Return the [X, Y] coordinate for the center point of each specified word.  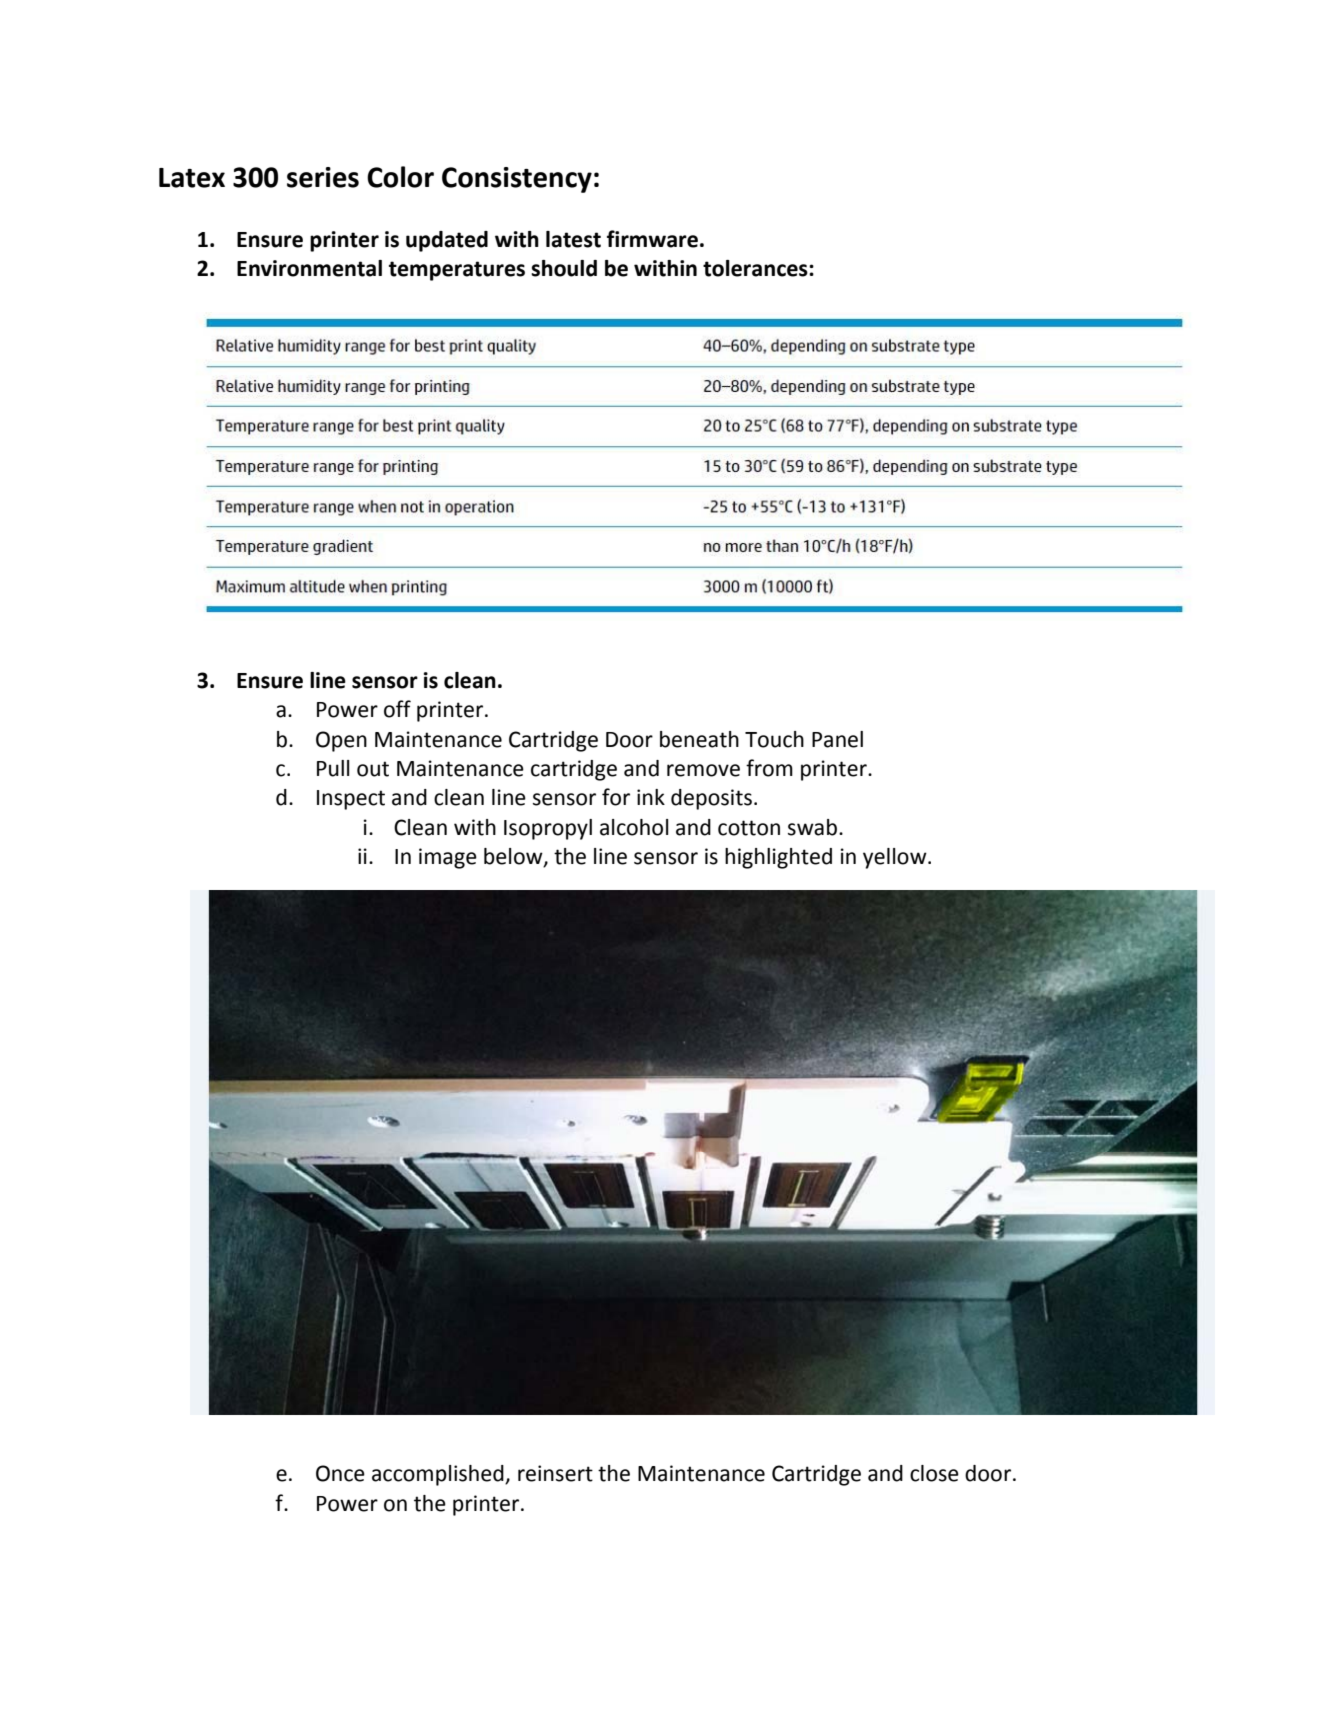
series [323, 177]
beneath [699, 739]
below [514, 857]
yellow [896, 858]
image [448, 858]
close [934, 1473]
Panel [837, 739]
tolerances [756, 268]
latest [573, 239]
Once [340, 1473]
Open [341, 741]
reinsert [555, 1473]
